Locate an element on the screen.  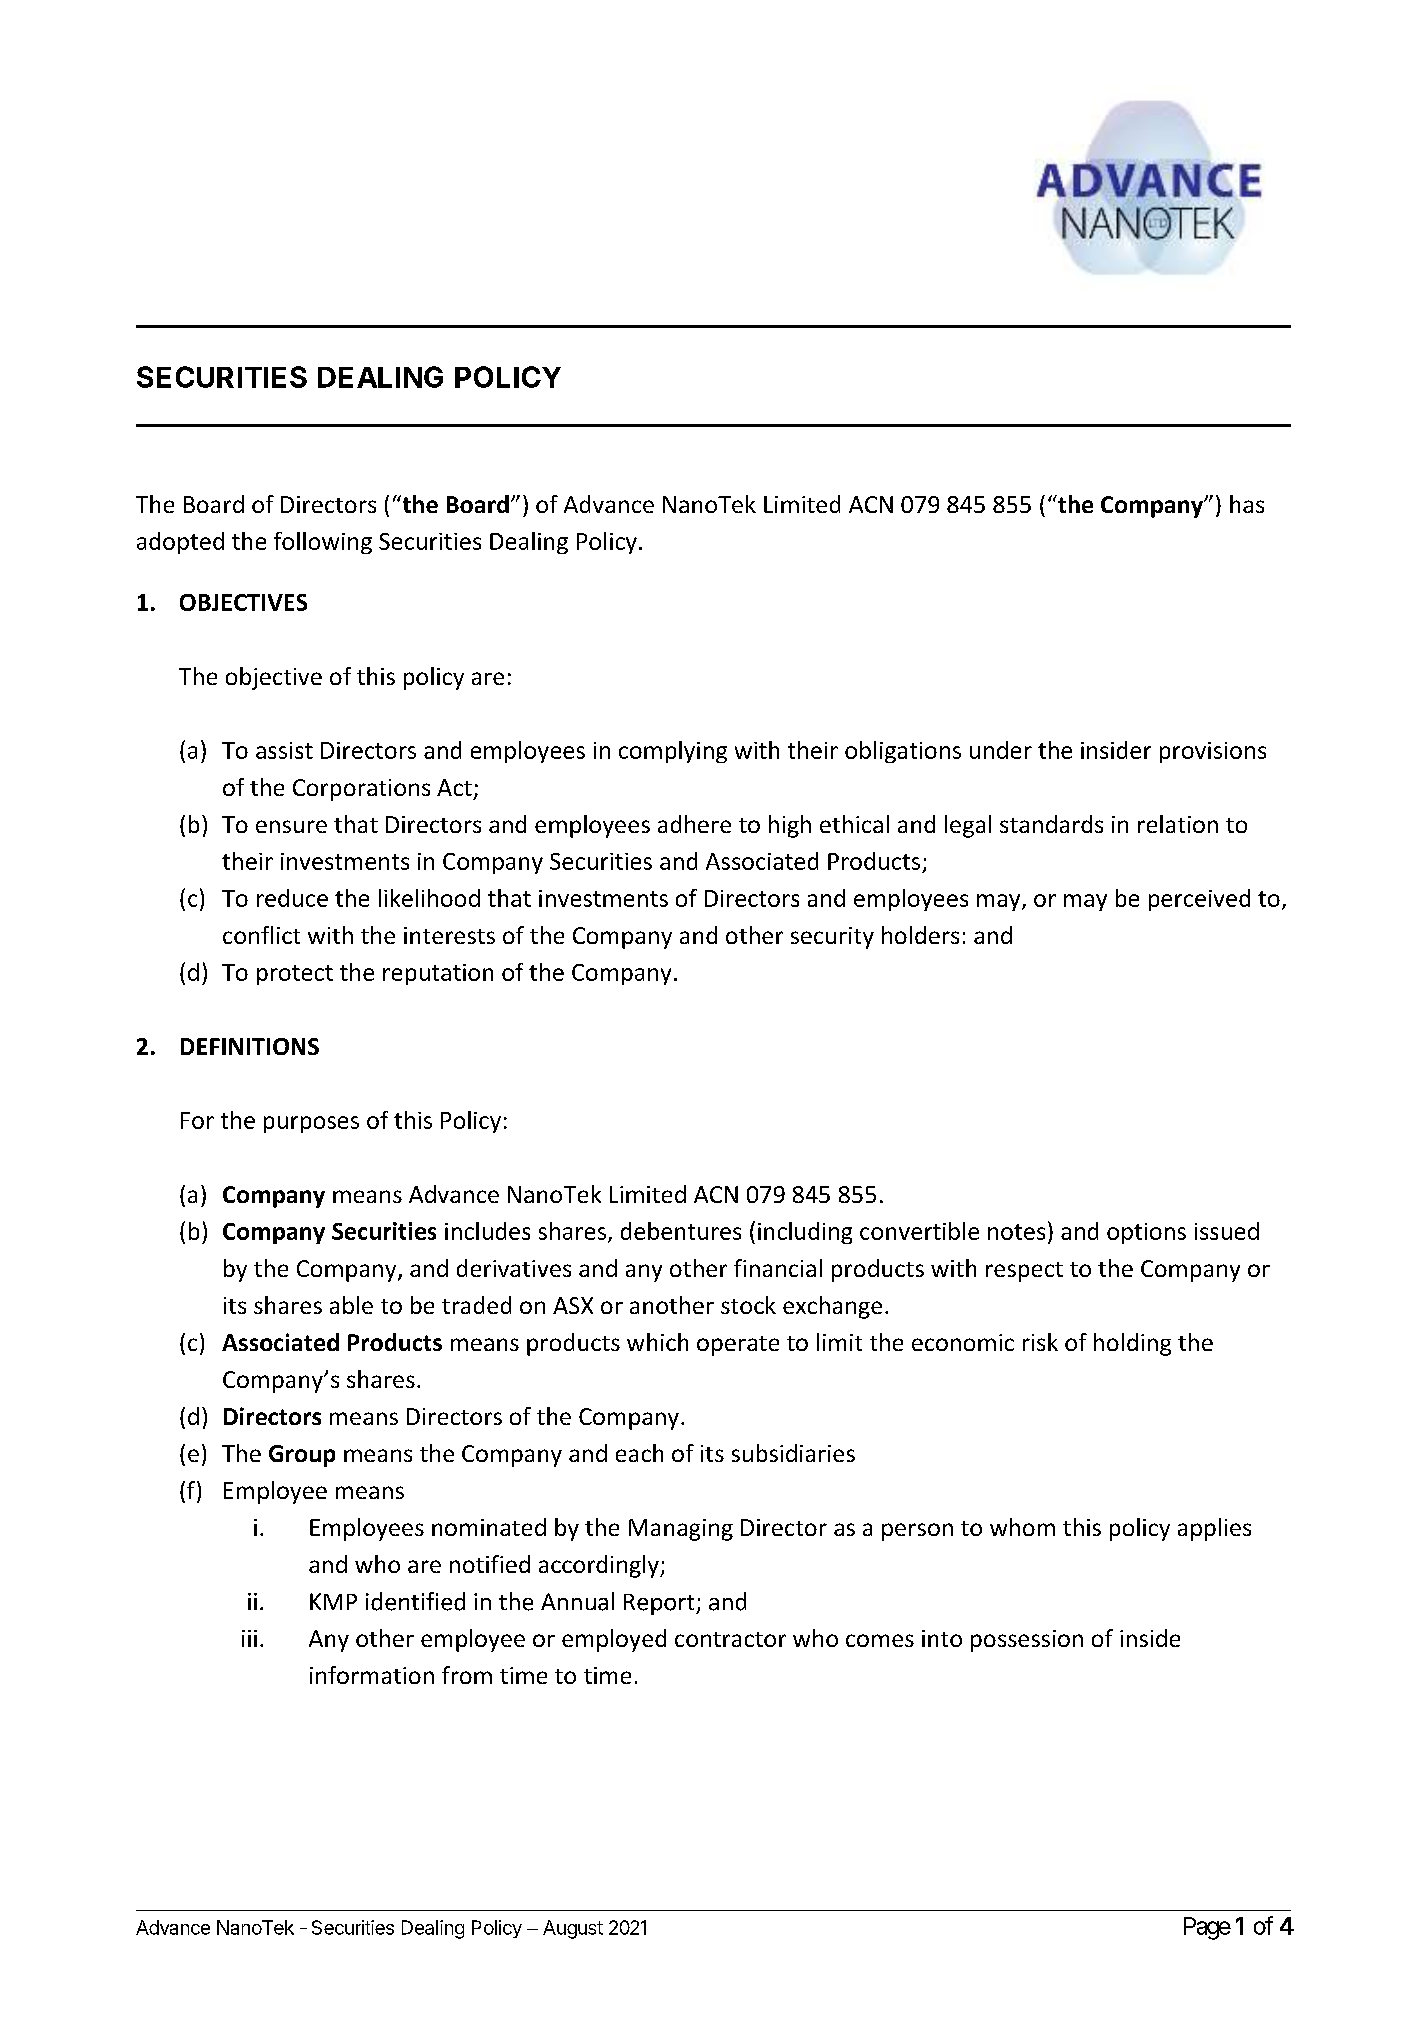
Managing is located at coordinates (681, 1530).
